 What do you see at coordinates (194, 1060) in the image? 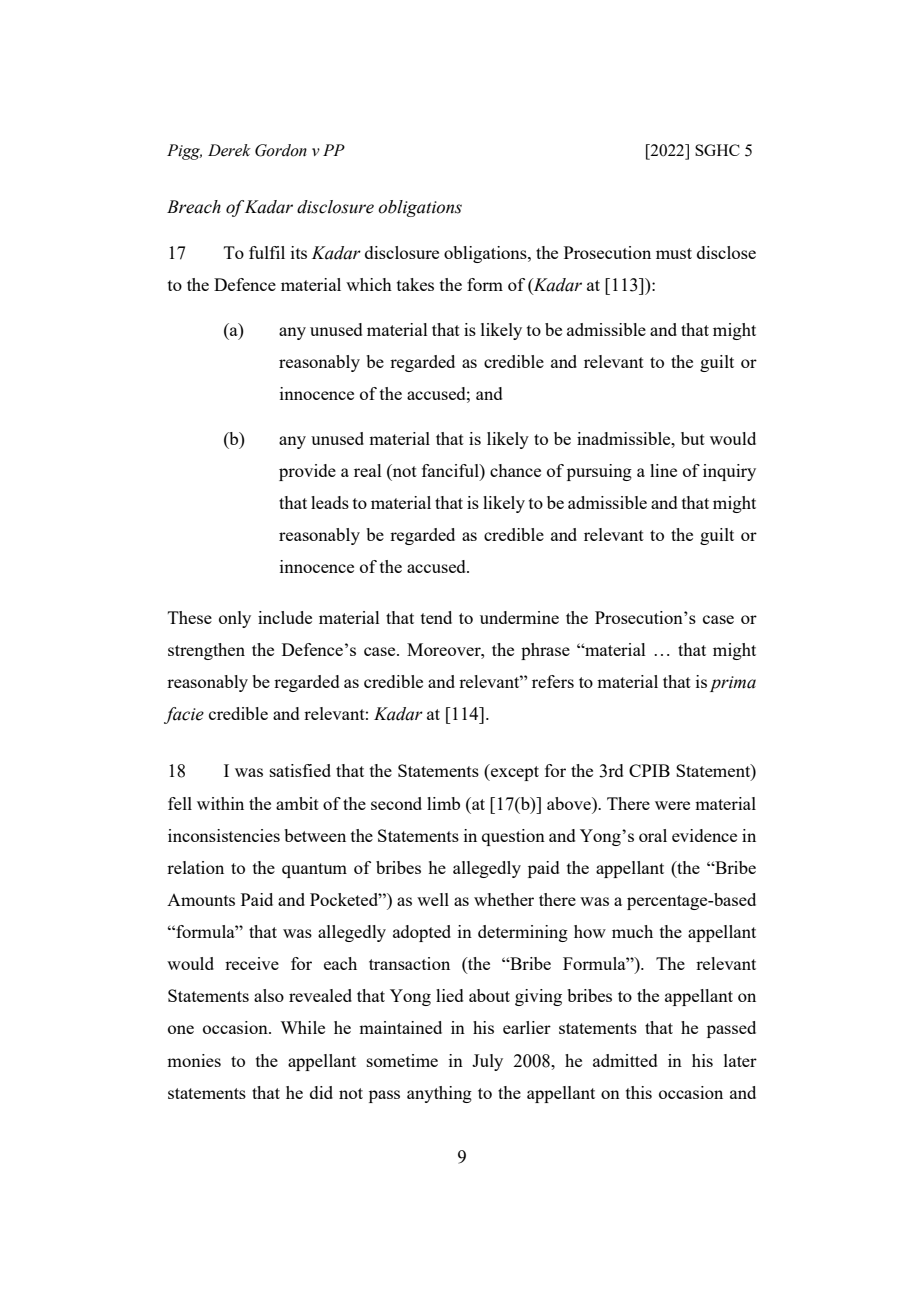
I see `monies` at bounding box center [194, 1060].
